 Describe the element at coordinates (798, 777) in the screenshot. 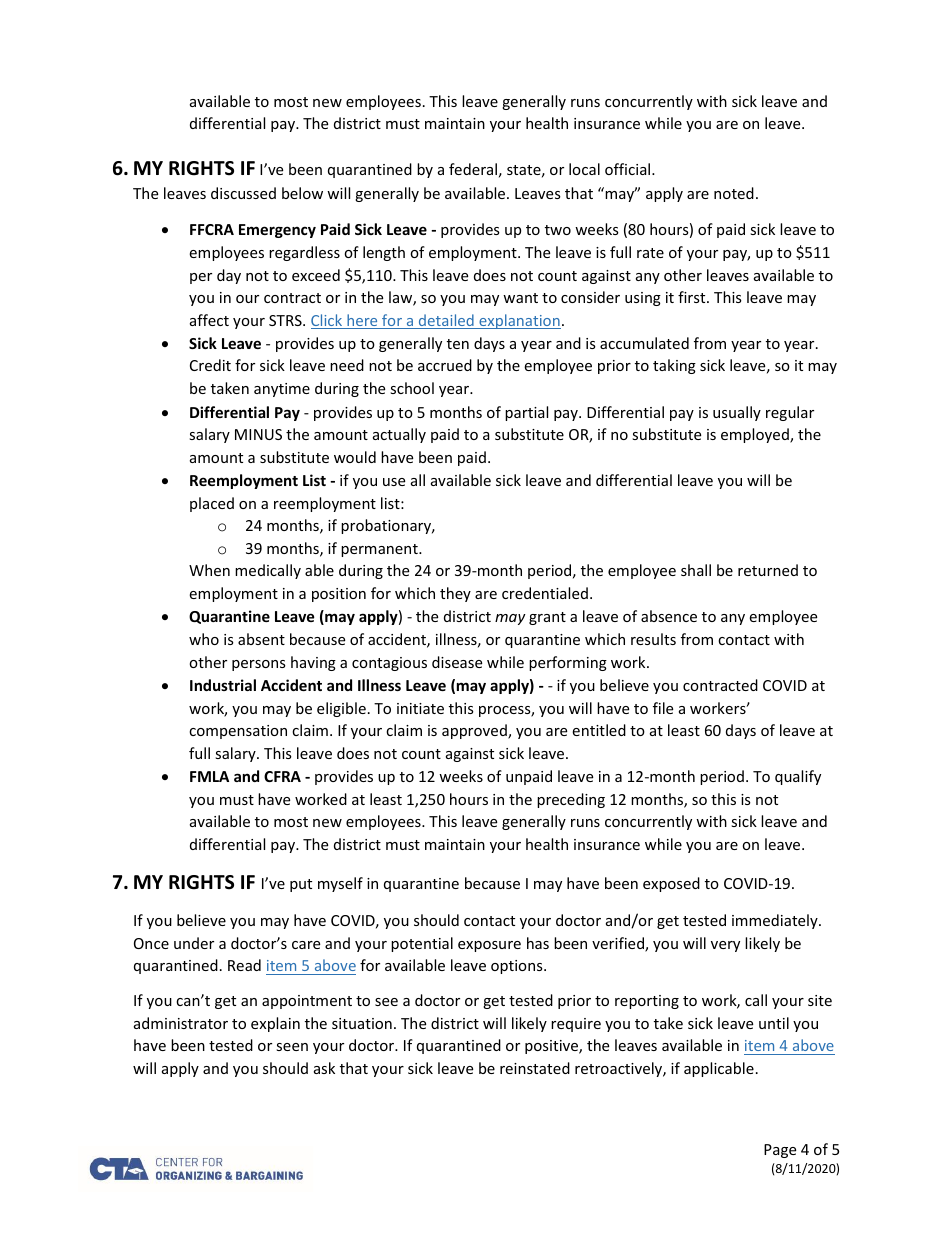

I see `qualify` at that location.
